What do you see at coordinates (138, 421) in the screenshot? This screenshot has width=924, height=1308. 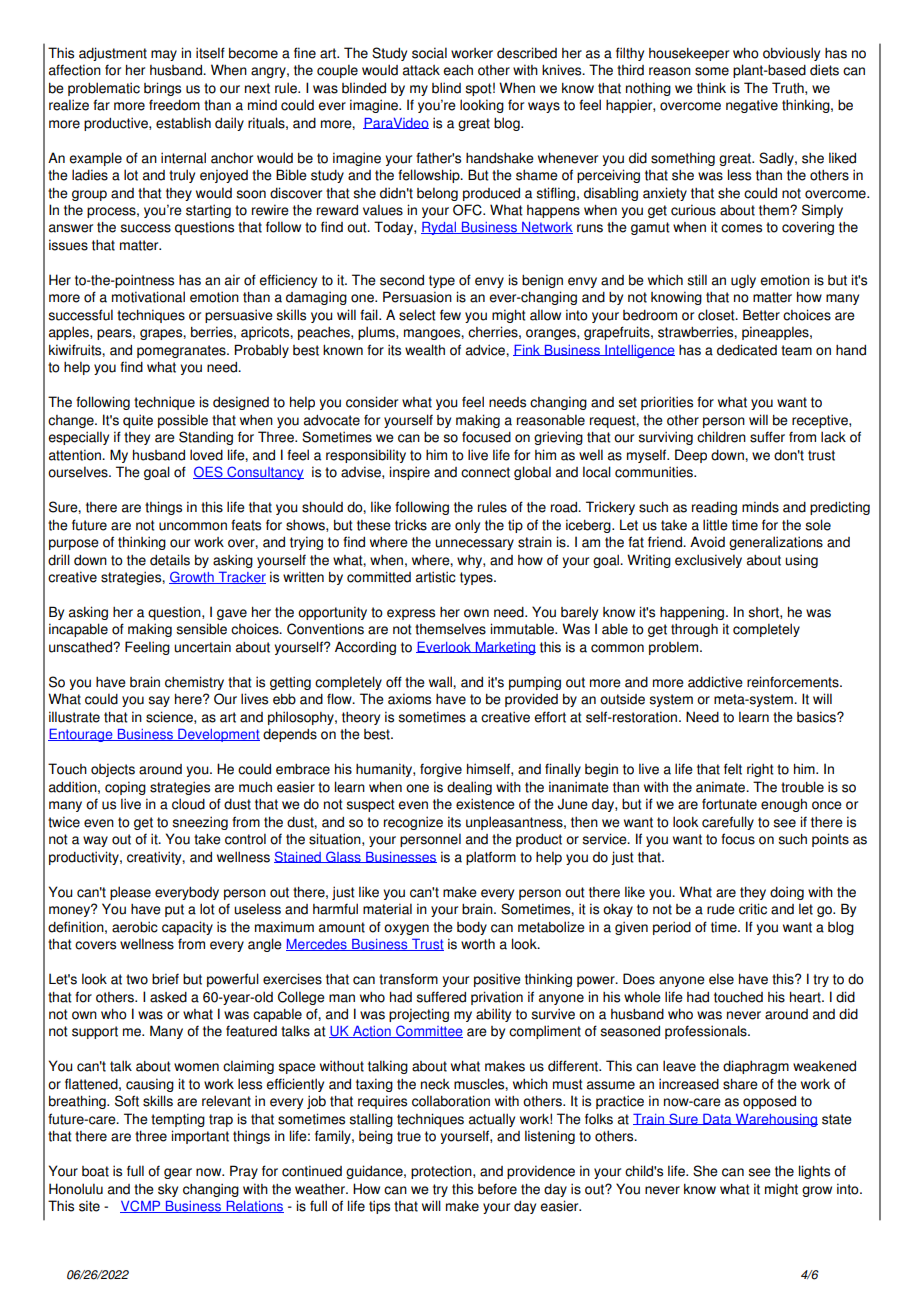 I see `quite` at bounding box center [138, 421].
